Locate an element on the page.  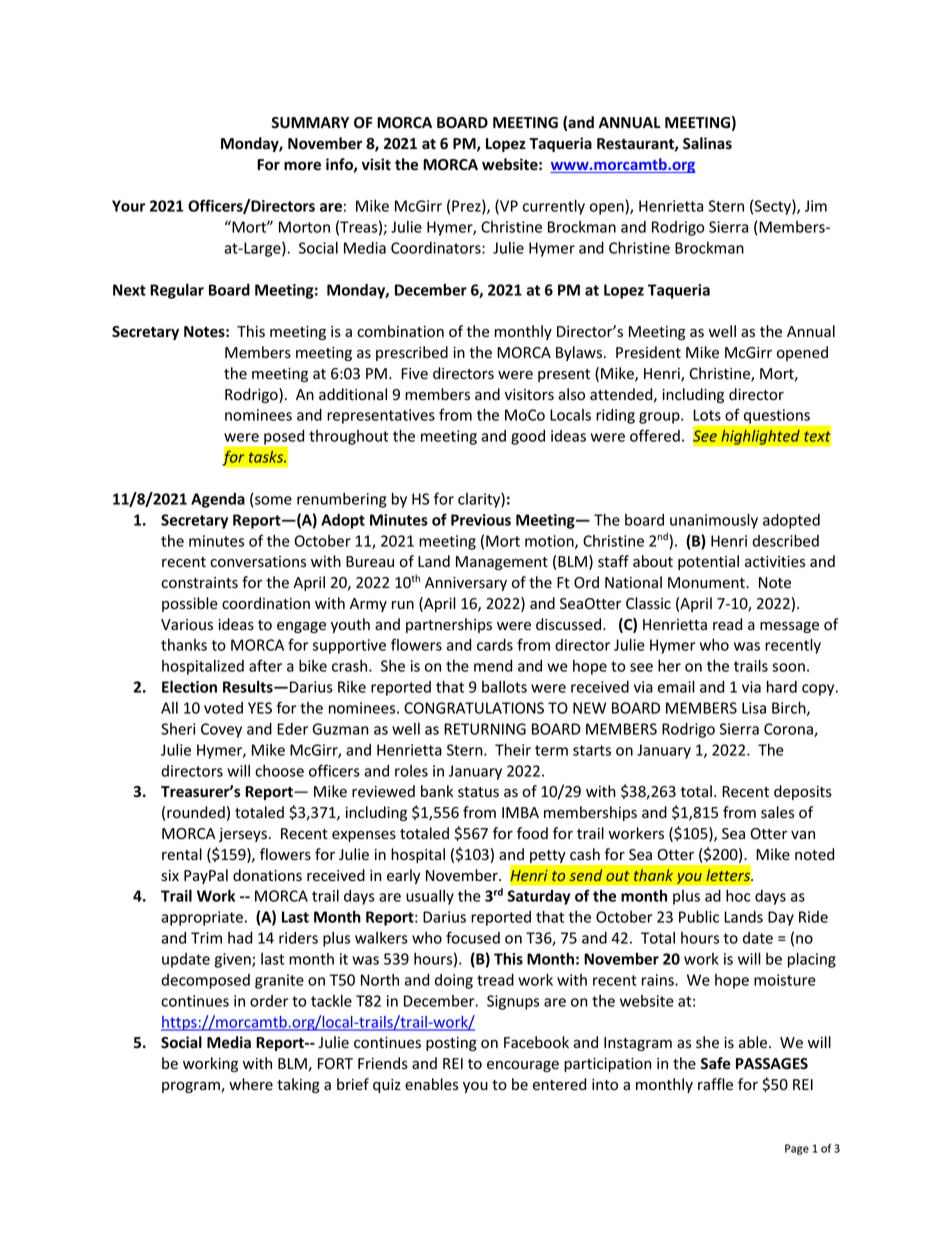
Various is located at coordinates (187, 625).
